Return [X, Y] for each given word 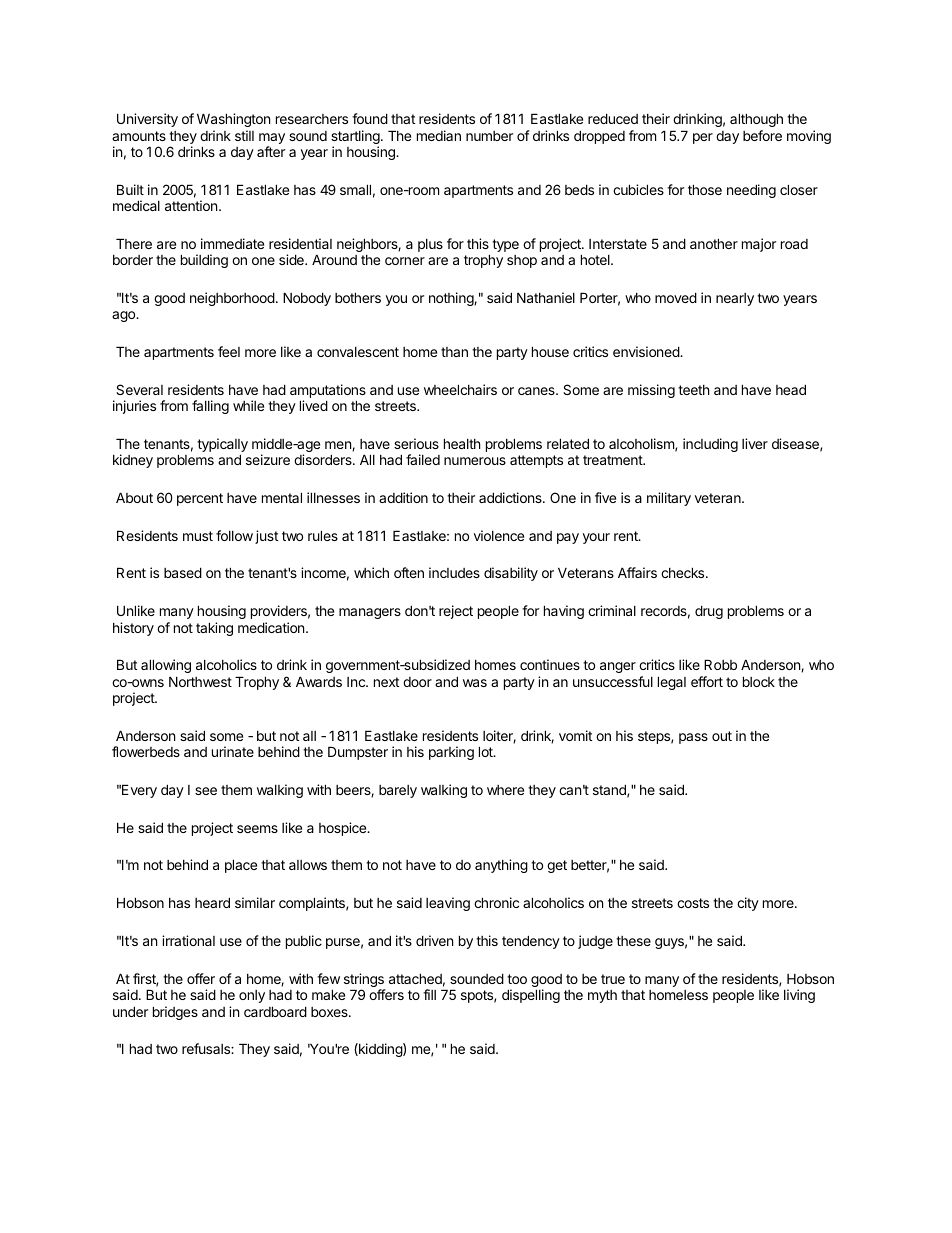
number [489, 136]
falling [210, 407]
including [710, 445]
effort [707, 681]
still [244, 135]
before [762, 135]
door [417, 682]
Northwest [200, 681]
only [252, 996]
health [462, 443]
